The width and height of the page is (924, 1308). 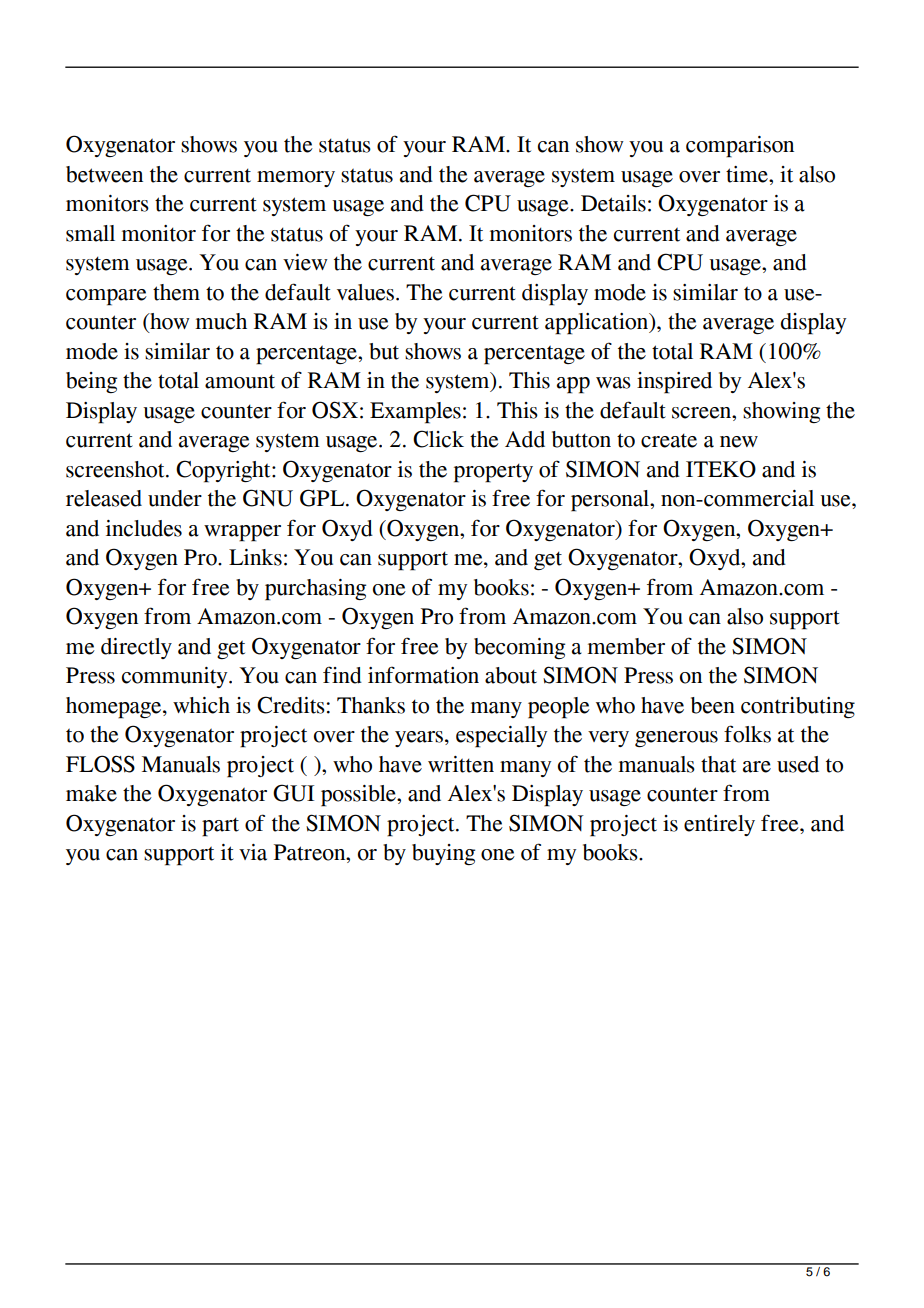 What do you see at coordinates (296, 179) in the page?
I see `memory` at bounding box center [296, 179].
